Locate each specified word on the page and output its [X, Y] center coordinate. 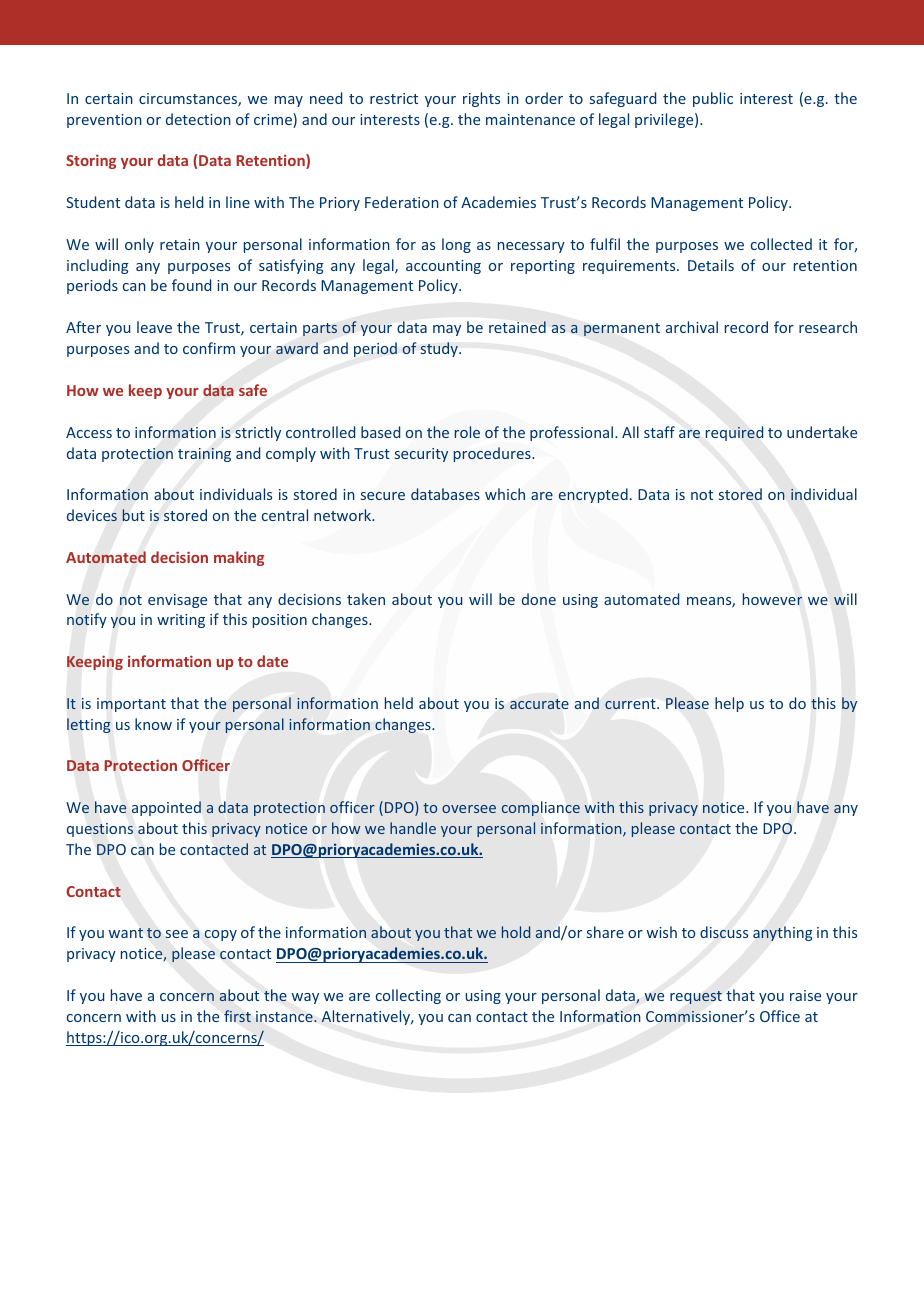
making [239, 558]
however [772, 599]
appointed [166, 808]
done [539, 599]
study [440, 349]
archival [692, 327]
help [729, 704]
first [237, 1016]
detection [198, 119]
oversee [469, 809]
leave [154, 327]
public [713, 99]
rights [481, 99]
